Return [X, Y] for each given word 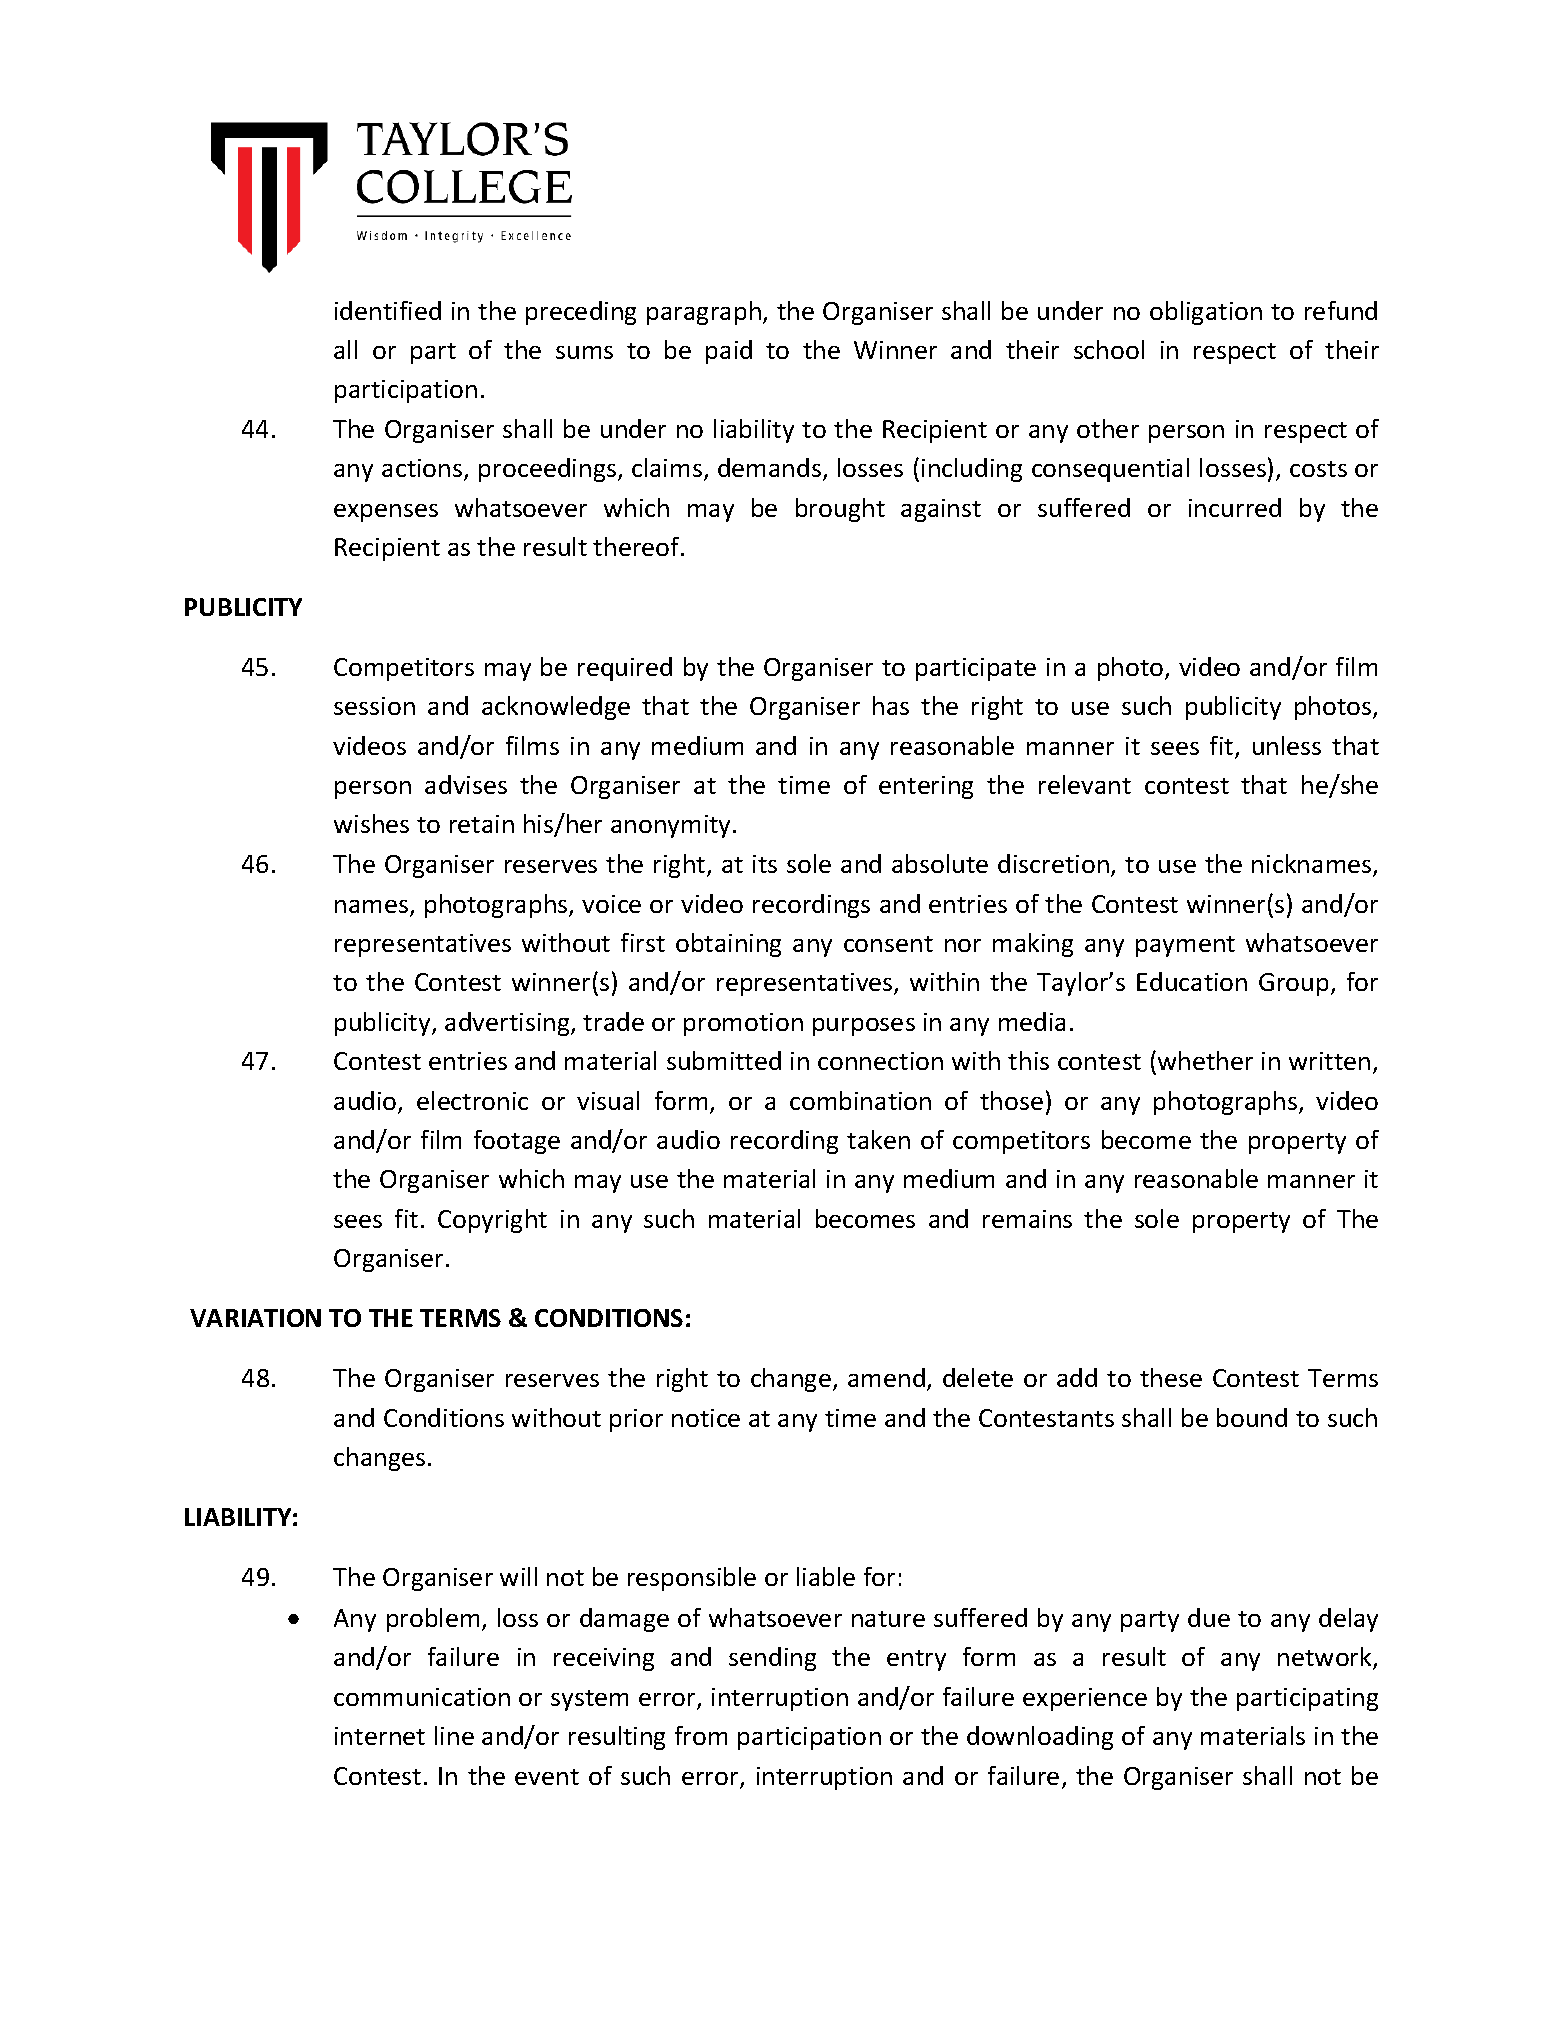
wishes [371, 823]
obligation [1206, 313]
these [1171, 1377]
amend [886, 1377]
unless [1287, 745]
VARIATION [255, 1318]
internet [380, 1736]
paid [729, 352]
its [765, 864]
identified [388, 310]
